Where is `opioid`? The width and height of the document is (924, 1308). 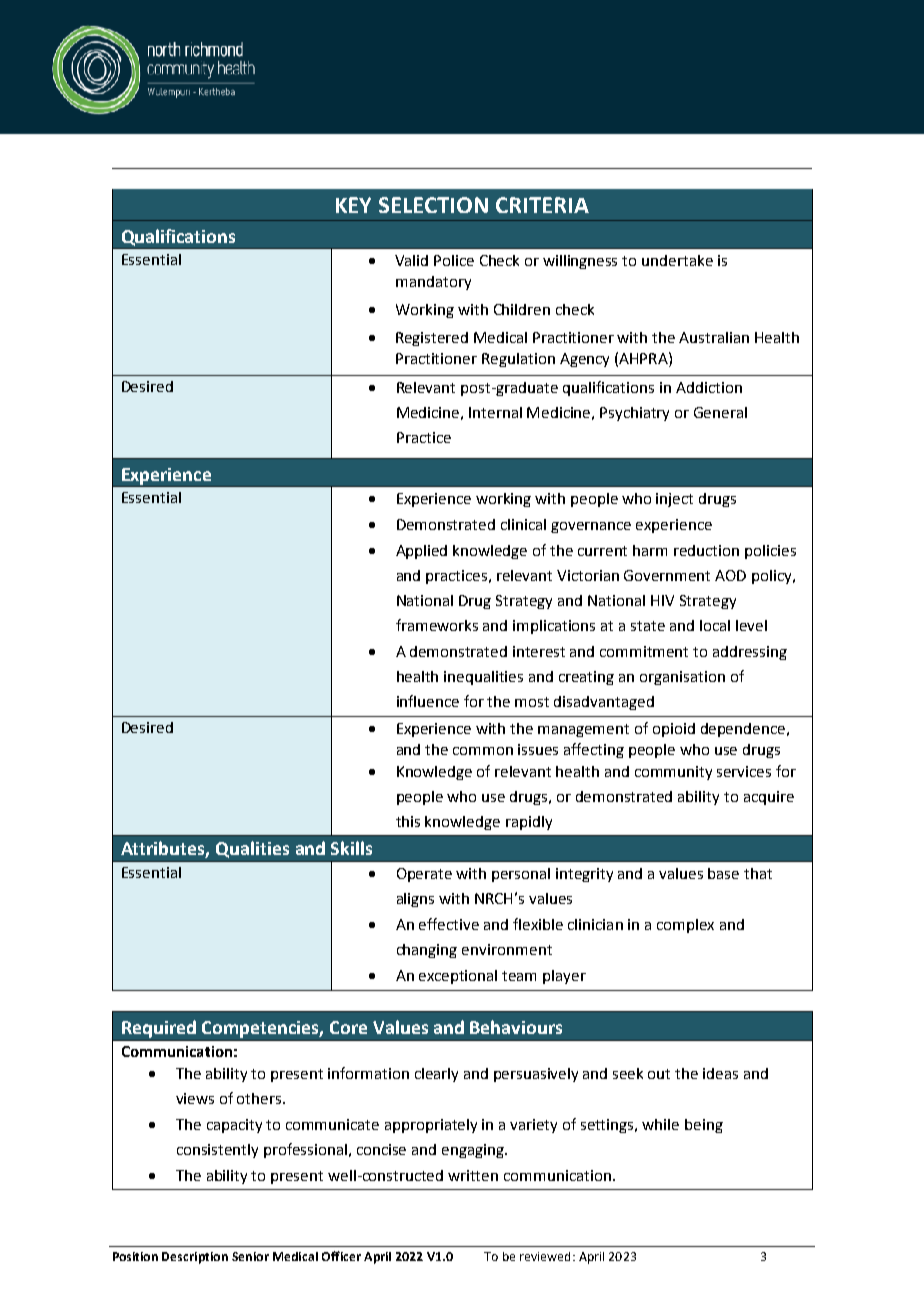
opioid is located at coordinates (674, 730).
